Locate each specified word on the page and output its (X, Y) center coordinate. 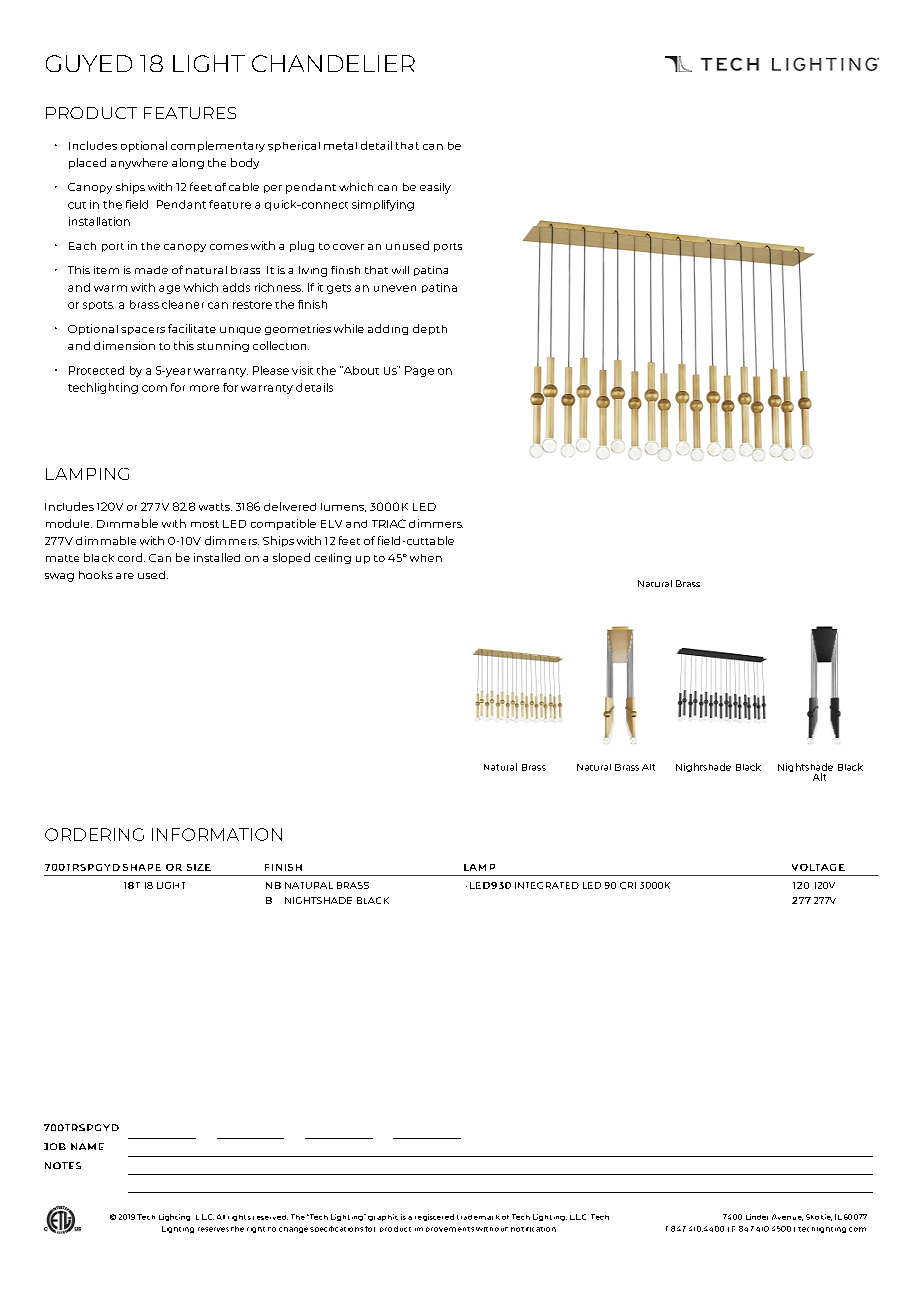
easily (435, 188)
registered (434, 1217)
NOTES (63, 1165)
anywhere (139, 163)
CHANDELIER (333, 63)
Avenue (787, 1217)
